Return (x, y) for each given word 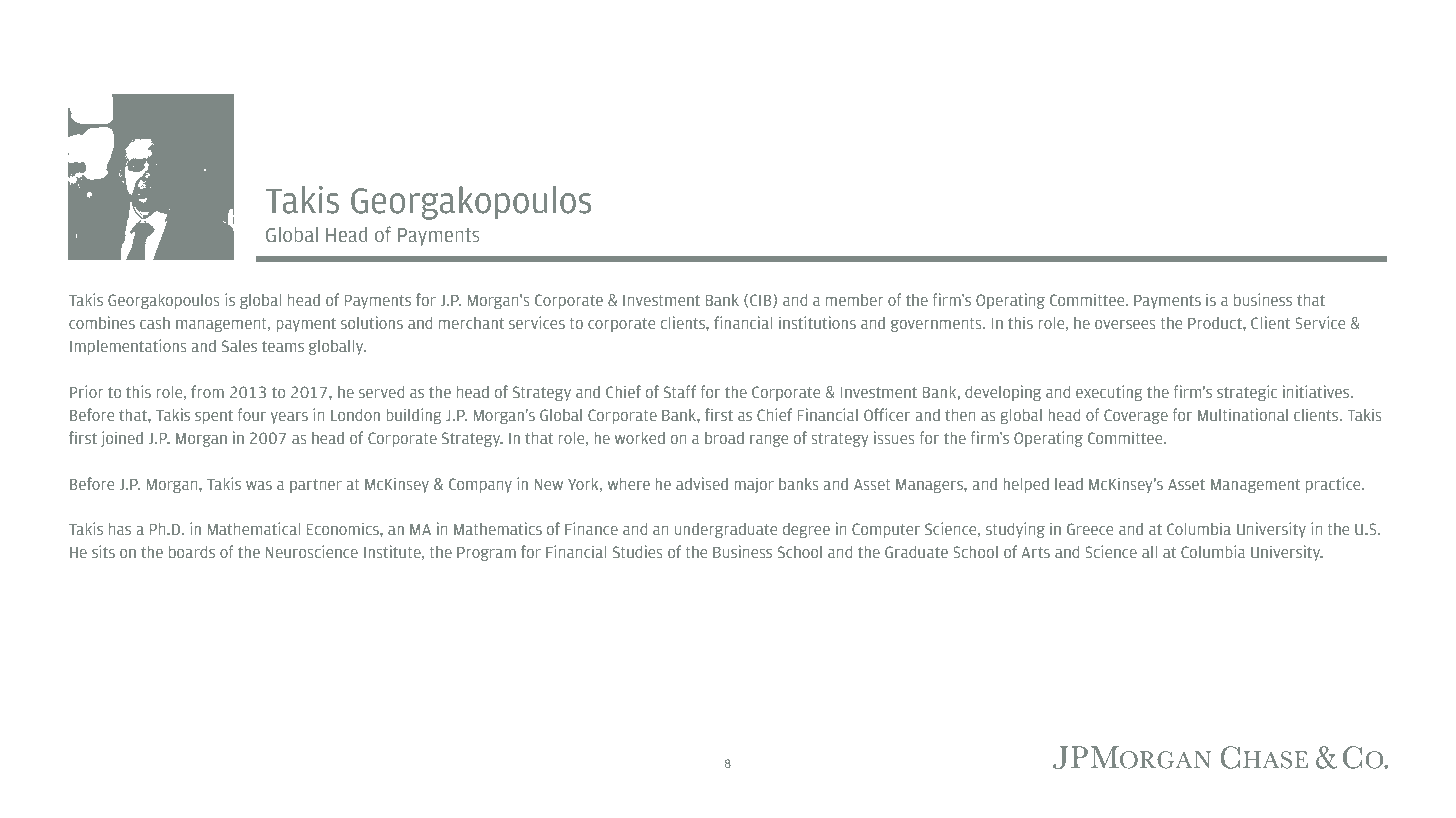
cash (155, 323)
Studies (637, 551)
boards (192, 551)
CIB (762, 301)
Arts (1035, 552)
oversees (1125, 324)
